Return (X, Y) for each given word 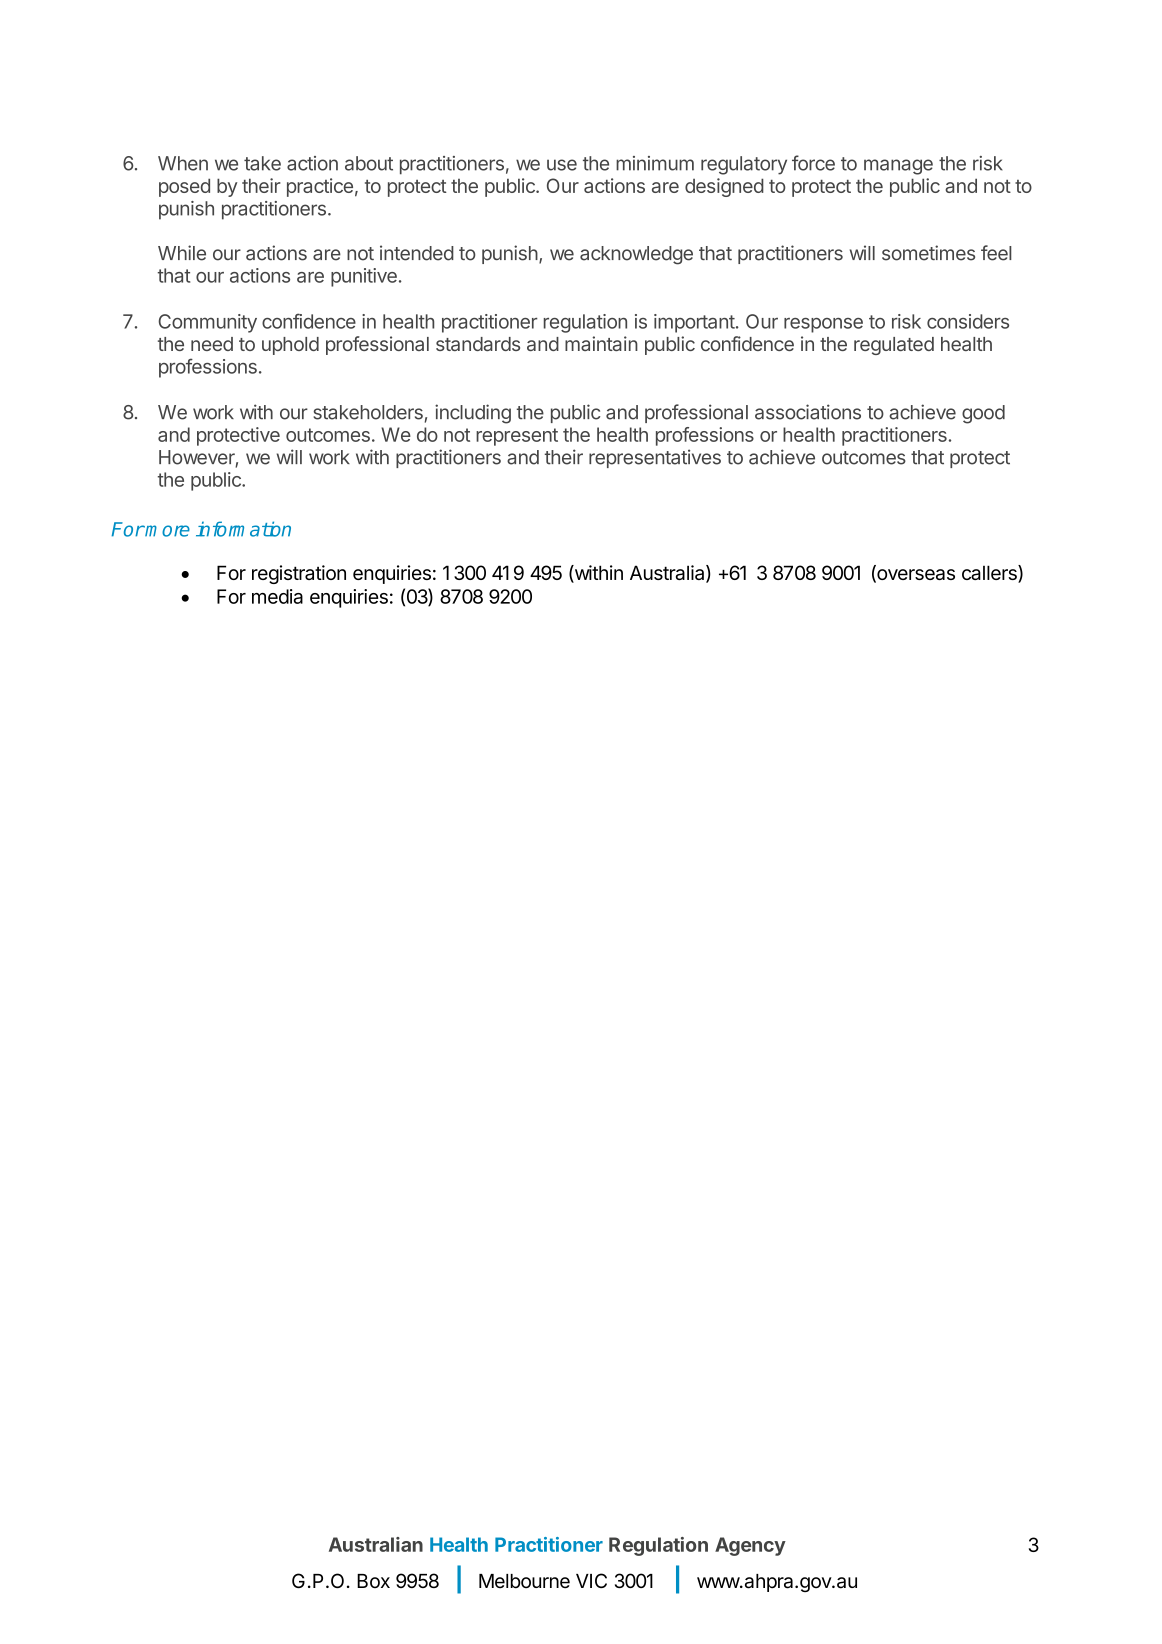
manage (898, 167)
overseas (915, 576)
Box (373, 1581)
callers (990, 574)
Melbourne (524, 1581)
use (562, 165)
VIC (591, 1580)
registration (299, 574)
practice (320, 187)
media (277, 596)
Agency (750, 1546)
